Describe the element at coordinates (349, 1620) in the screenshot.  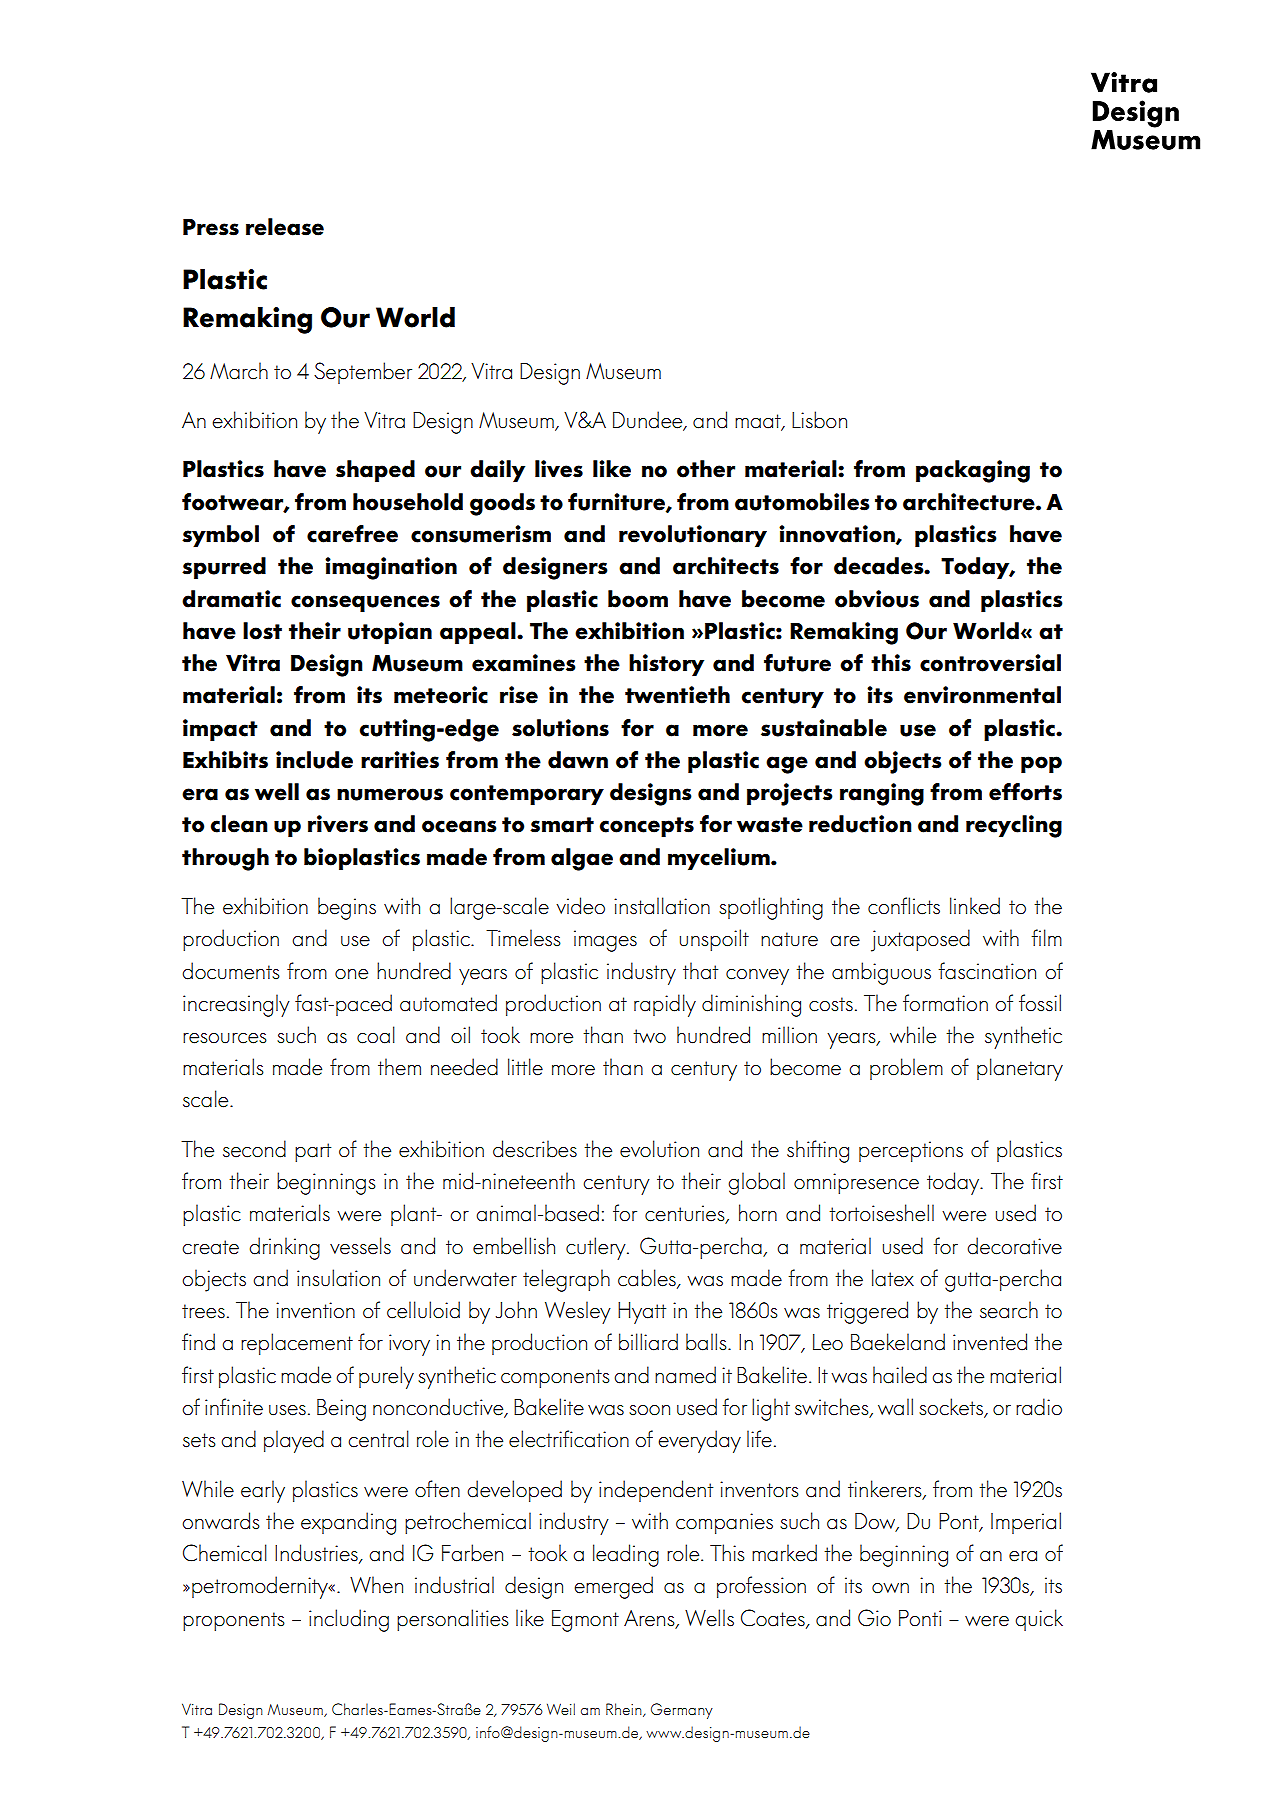
I see `including` at that location.
